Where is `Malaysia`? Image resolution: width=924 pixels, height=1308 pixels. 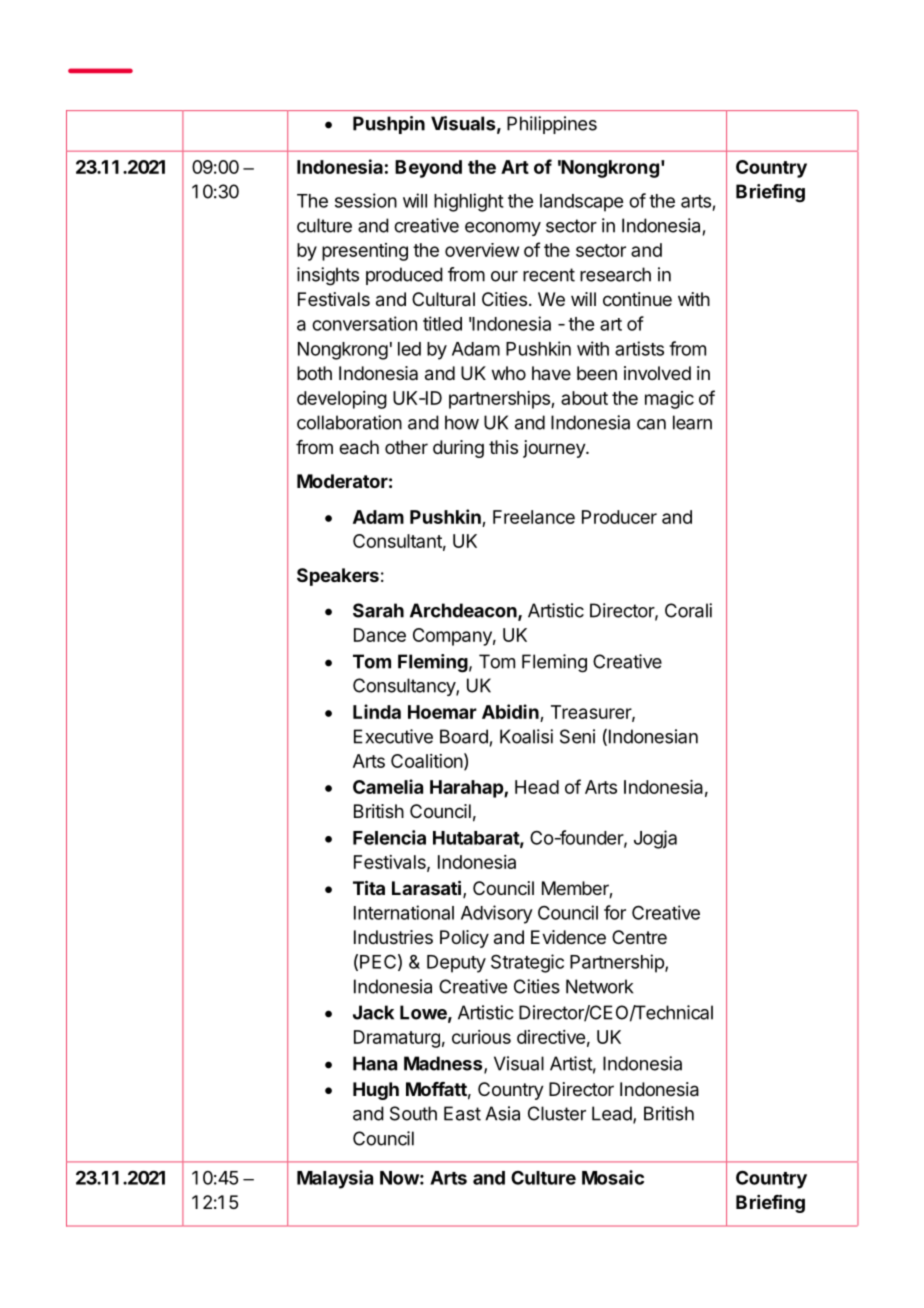
Malaysia is located at coordinates (335, 1179).
